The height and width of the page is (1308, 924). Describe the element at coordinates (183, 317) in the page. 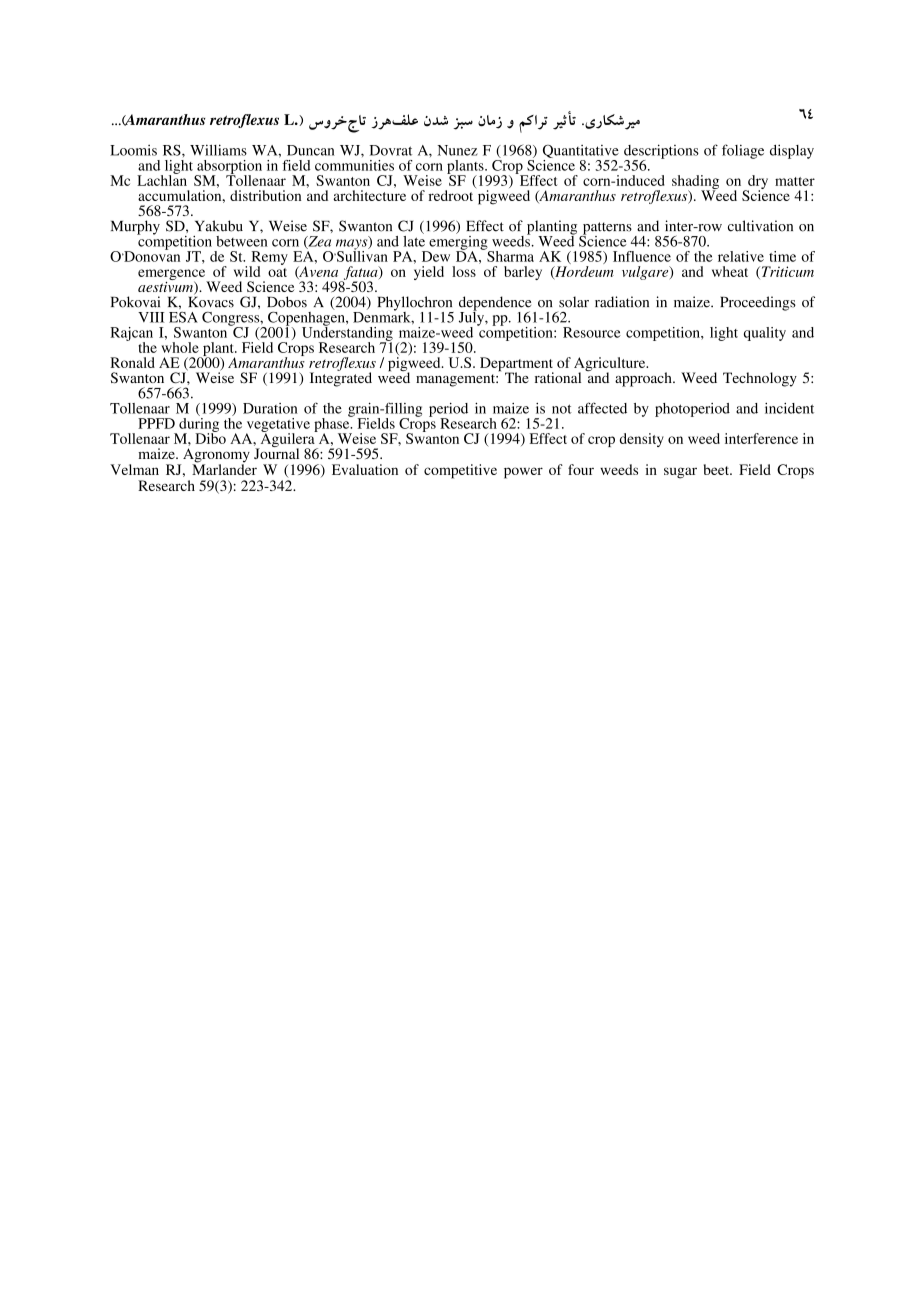

I see `ESA` at that location.
